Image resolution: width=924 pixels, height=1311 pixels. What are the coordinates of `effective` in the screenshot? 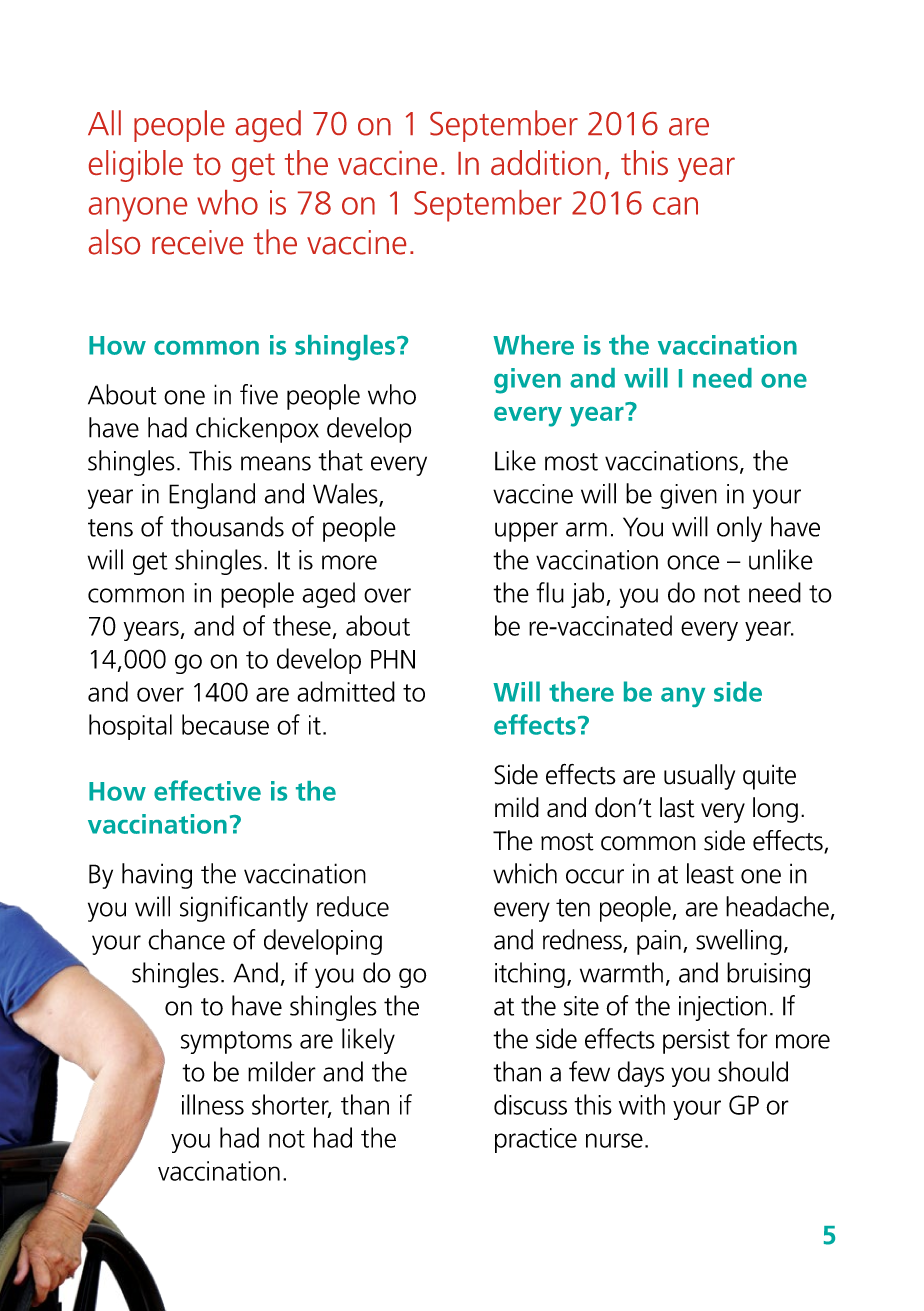 It's located at (207, 790).
